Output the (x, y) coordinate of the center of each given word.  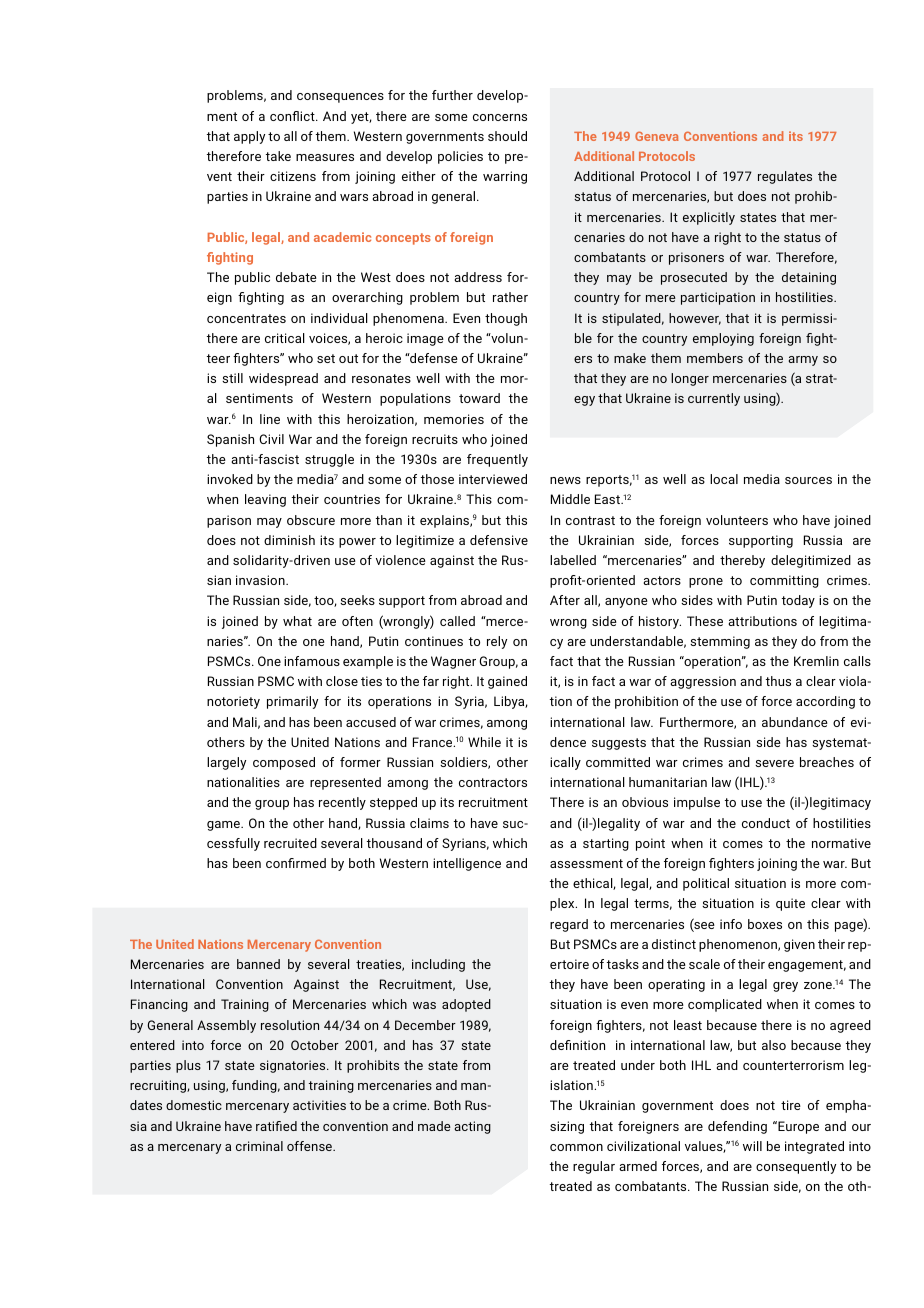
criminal (259, 1146)
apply (249, 137)
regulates (785, 177)
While (484, 742)
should (507, 136)
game (224, 826)
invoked (230, 479)
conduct (766, 823)
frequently (497, 460)
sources (808, 480)
